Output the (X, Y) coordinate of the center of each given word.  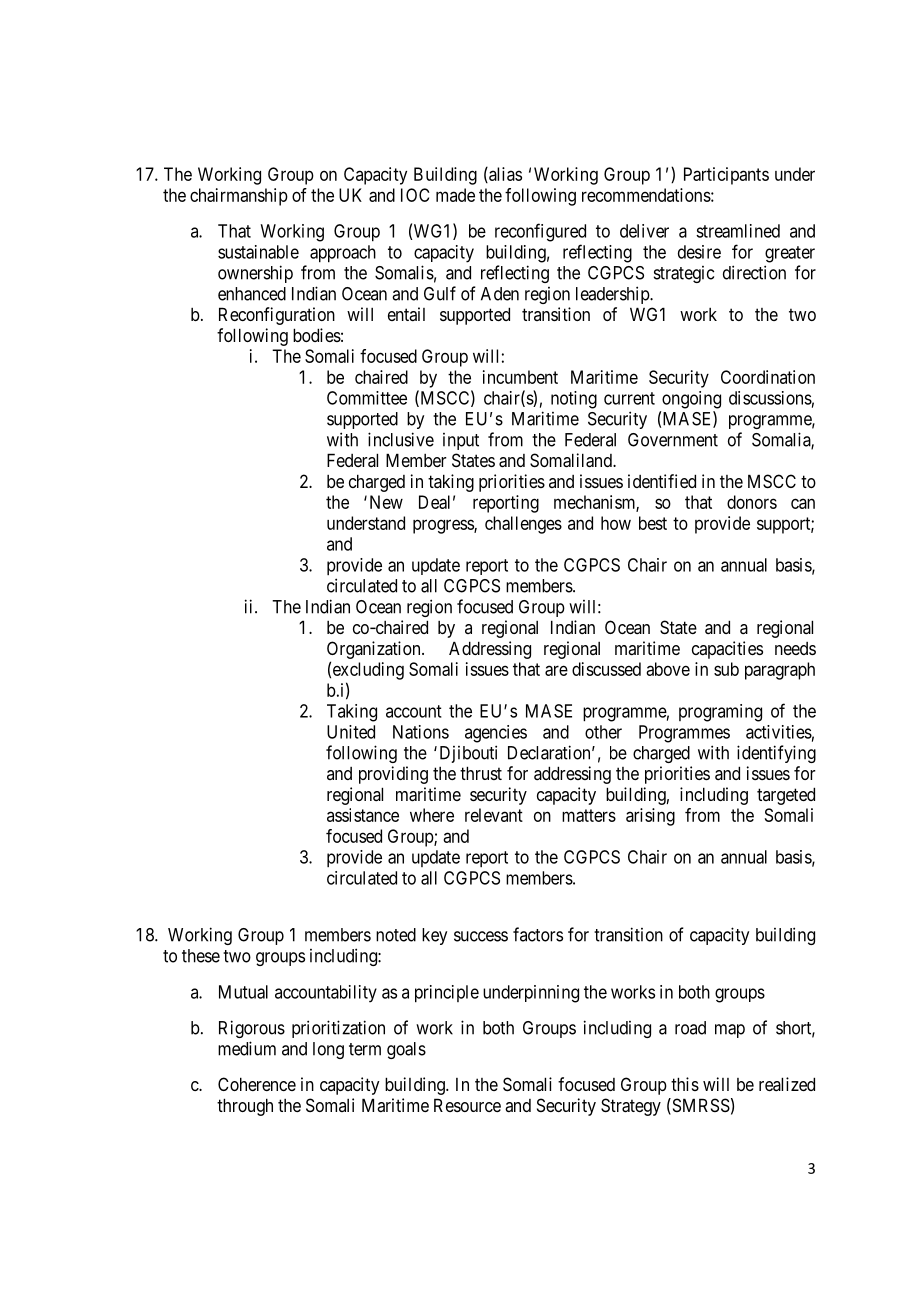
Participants (726, 176)
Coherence (257, 1084)
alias (504, 175)
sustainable (258, 252)
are (556, 670)
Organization (375, 650)
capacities (727, 650)
